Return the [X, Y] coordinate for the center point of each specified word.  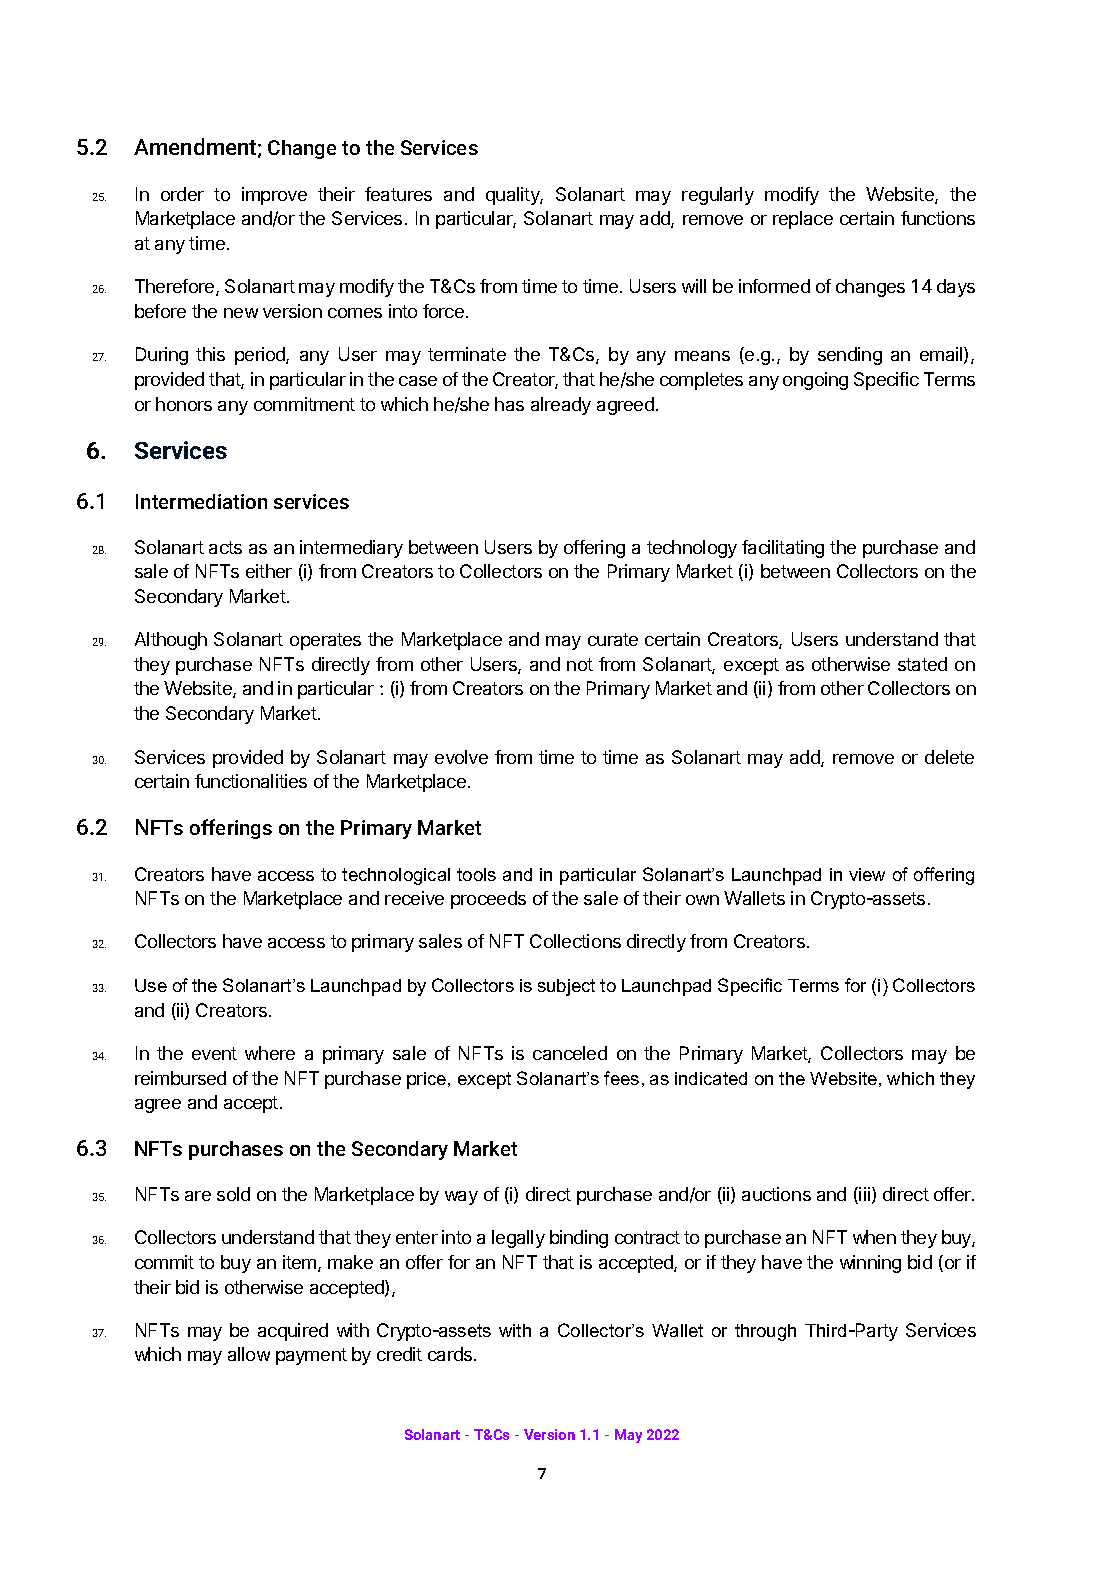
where [270, 1053]
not [580, 664]
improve [274, 196]
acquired [293, 1332]
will [694, 286]
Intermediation [201, 501]
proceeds [488, 900]
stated [922, 664]
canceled [570, 1053]
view [867, 874]
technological [396, 876]
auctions [776, 1194]
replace [803, 220]
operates [325, 641]
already [561, 406]
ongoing [815, 381]
